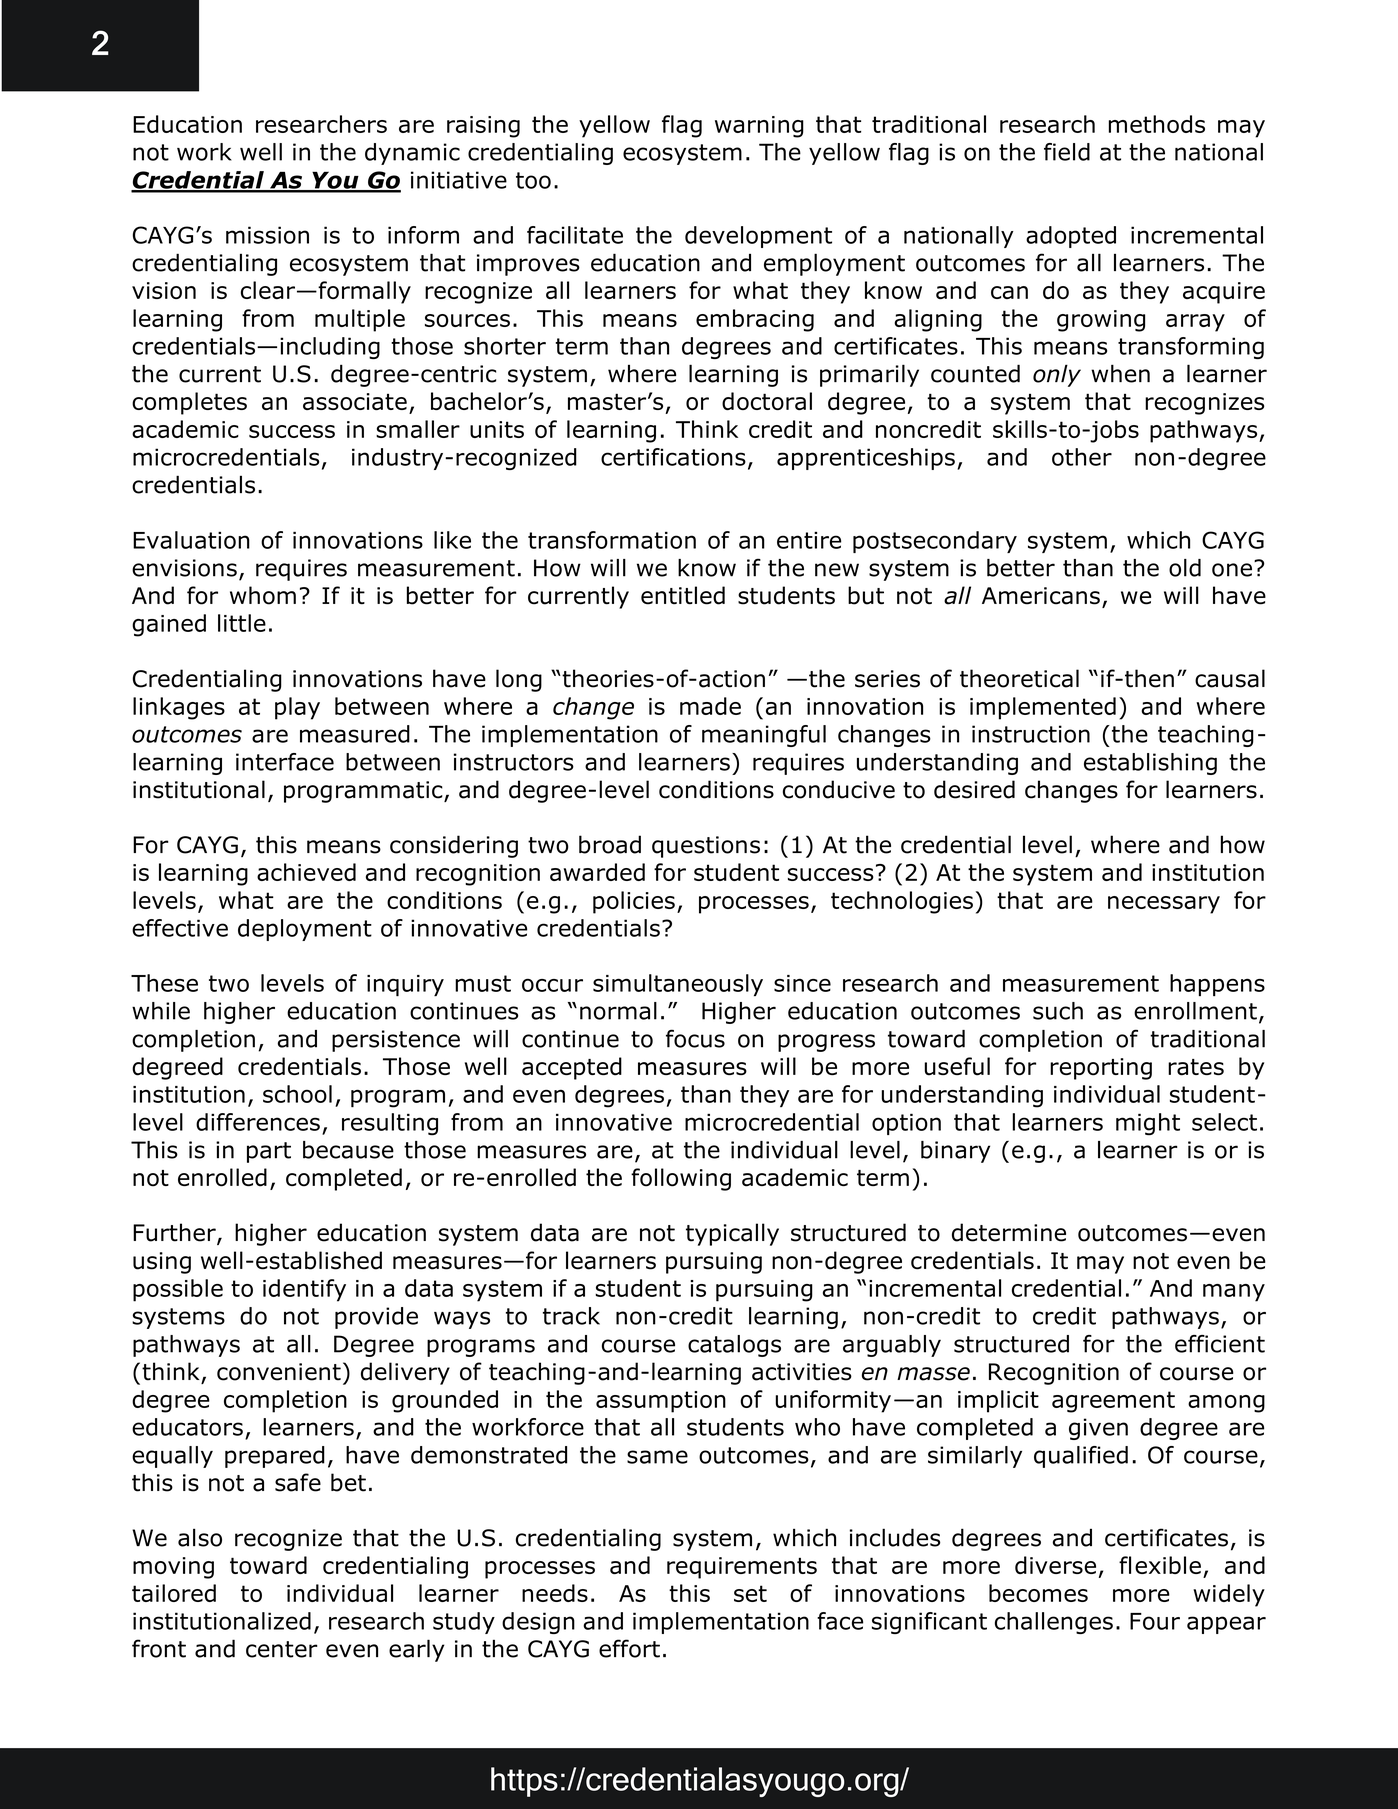 Image resolution: width=1398 pixels, height=1809 pixels. Describe the element at coordinates (282, 1649) in the screenshot. I see `center` at that location.
